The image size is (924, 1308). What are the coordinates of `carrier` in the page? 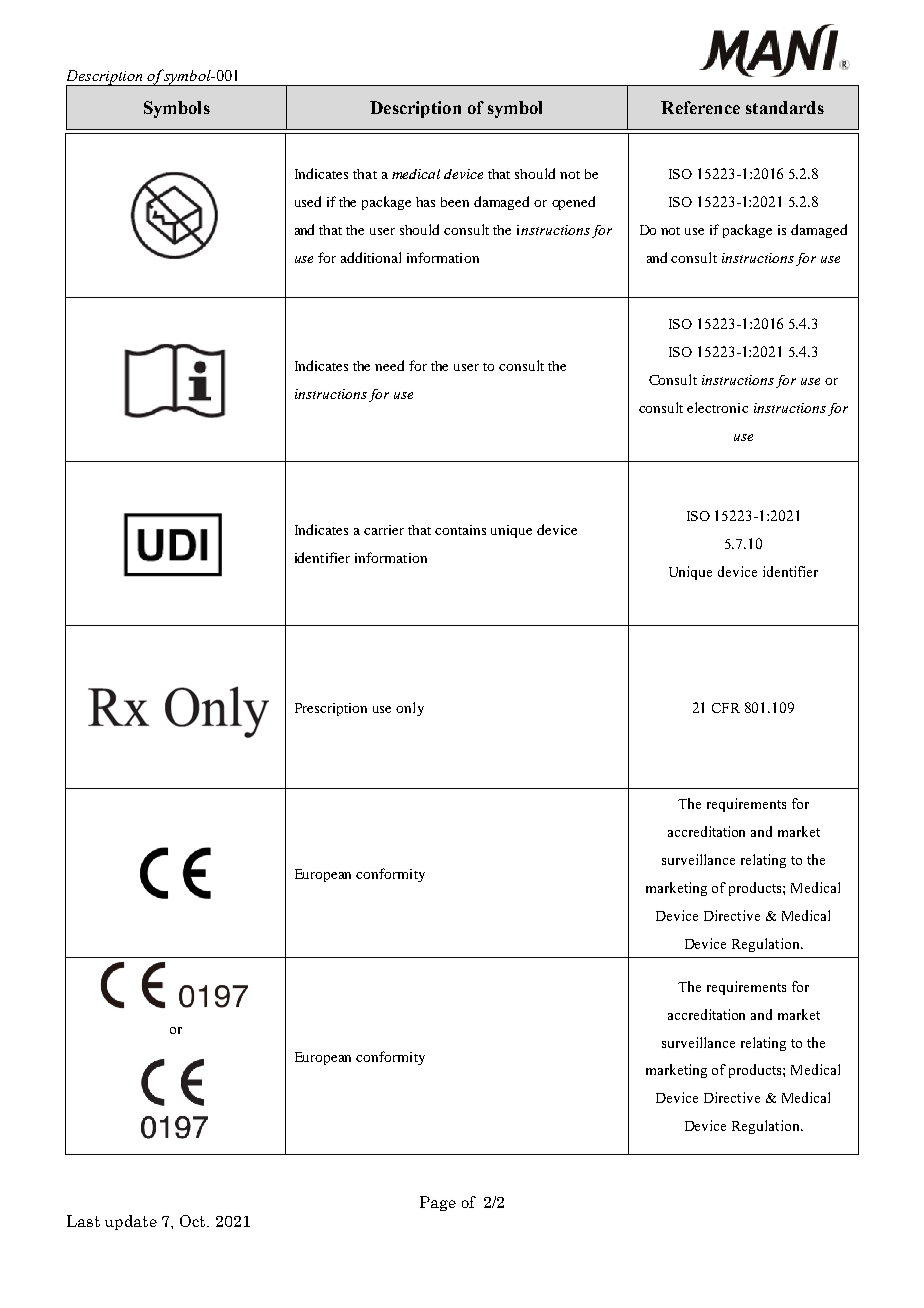 It's located at (384, 530).
